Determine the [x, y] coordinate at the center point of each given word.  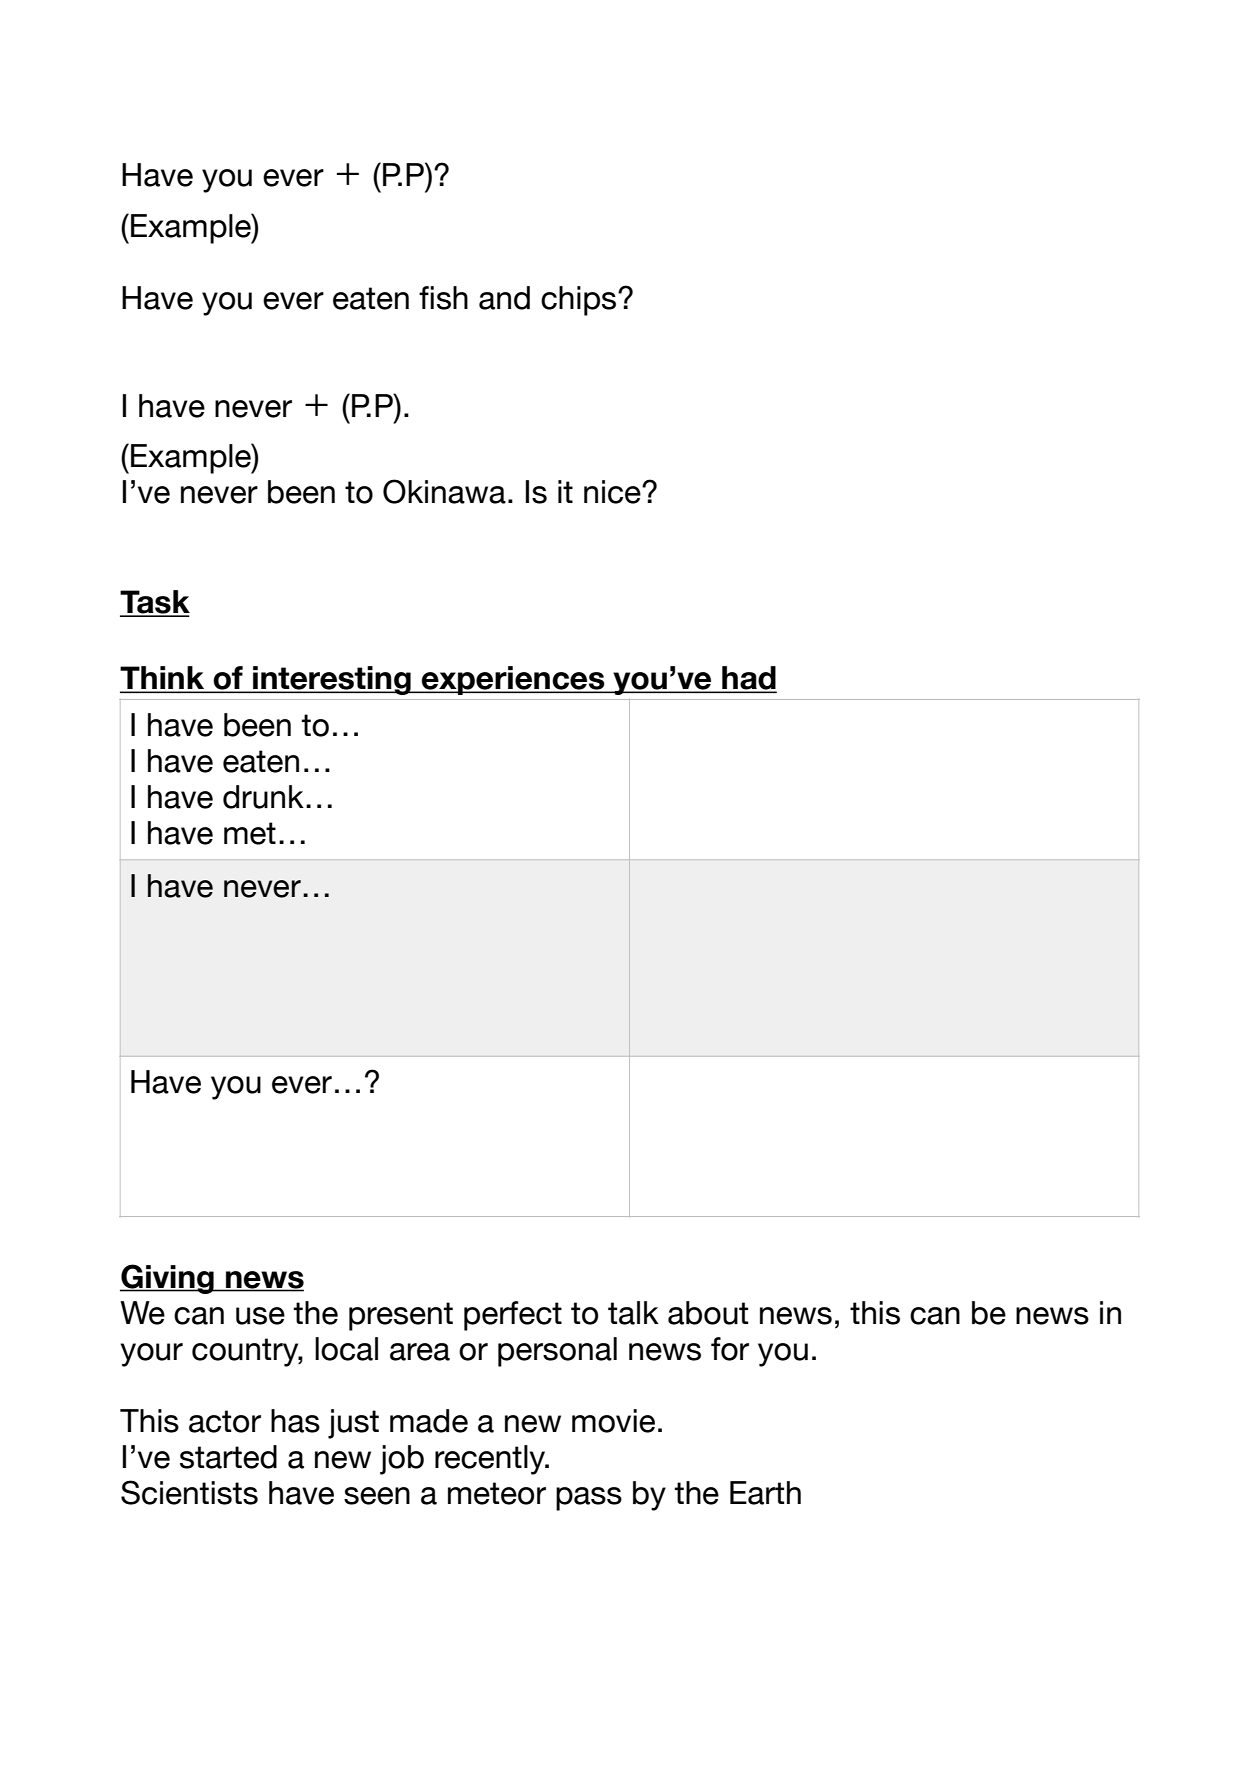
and [504, 298]
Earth [765, 1493]
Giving [168, 1279]
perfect [513, 1316]
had [748, 679]
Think [163, 679]
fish [443, 298]
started [228, 1457]
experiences [513, 680]
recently [491, 1460]
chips [580, 301]
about [708, 1313]
